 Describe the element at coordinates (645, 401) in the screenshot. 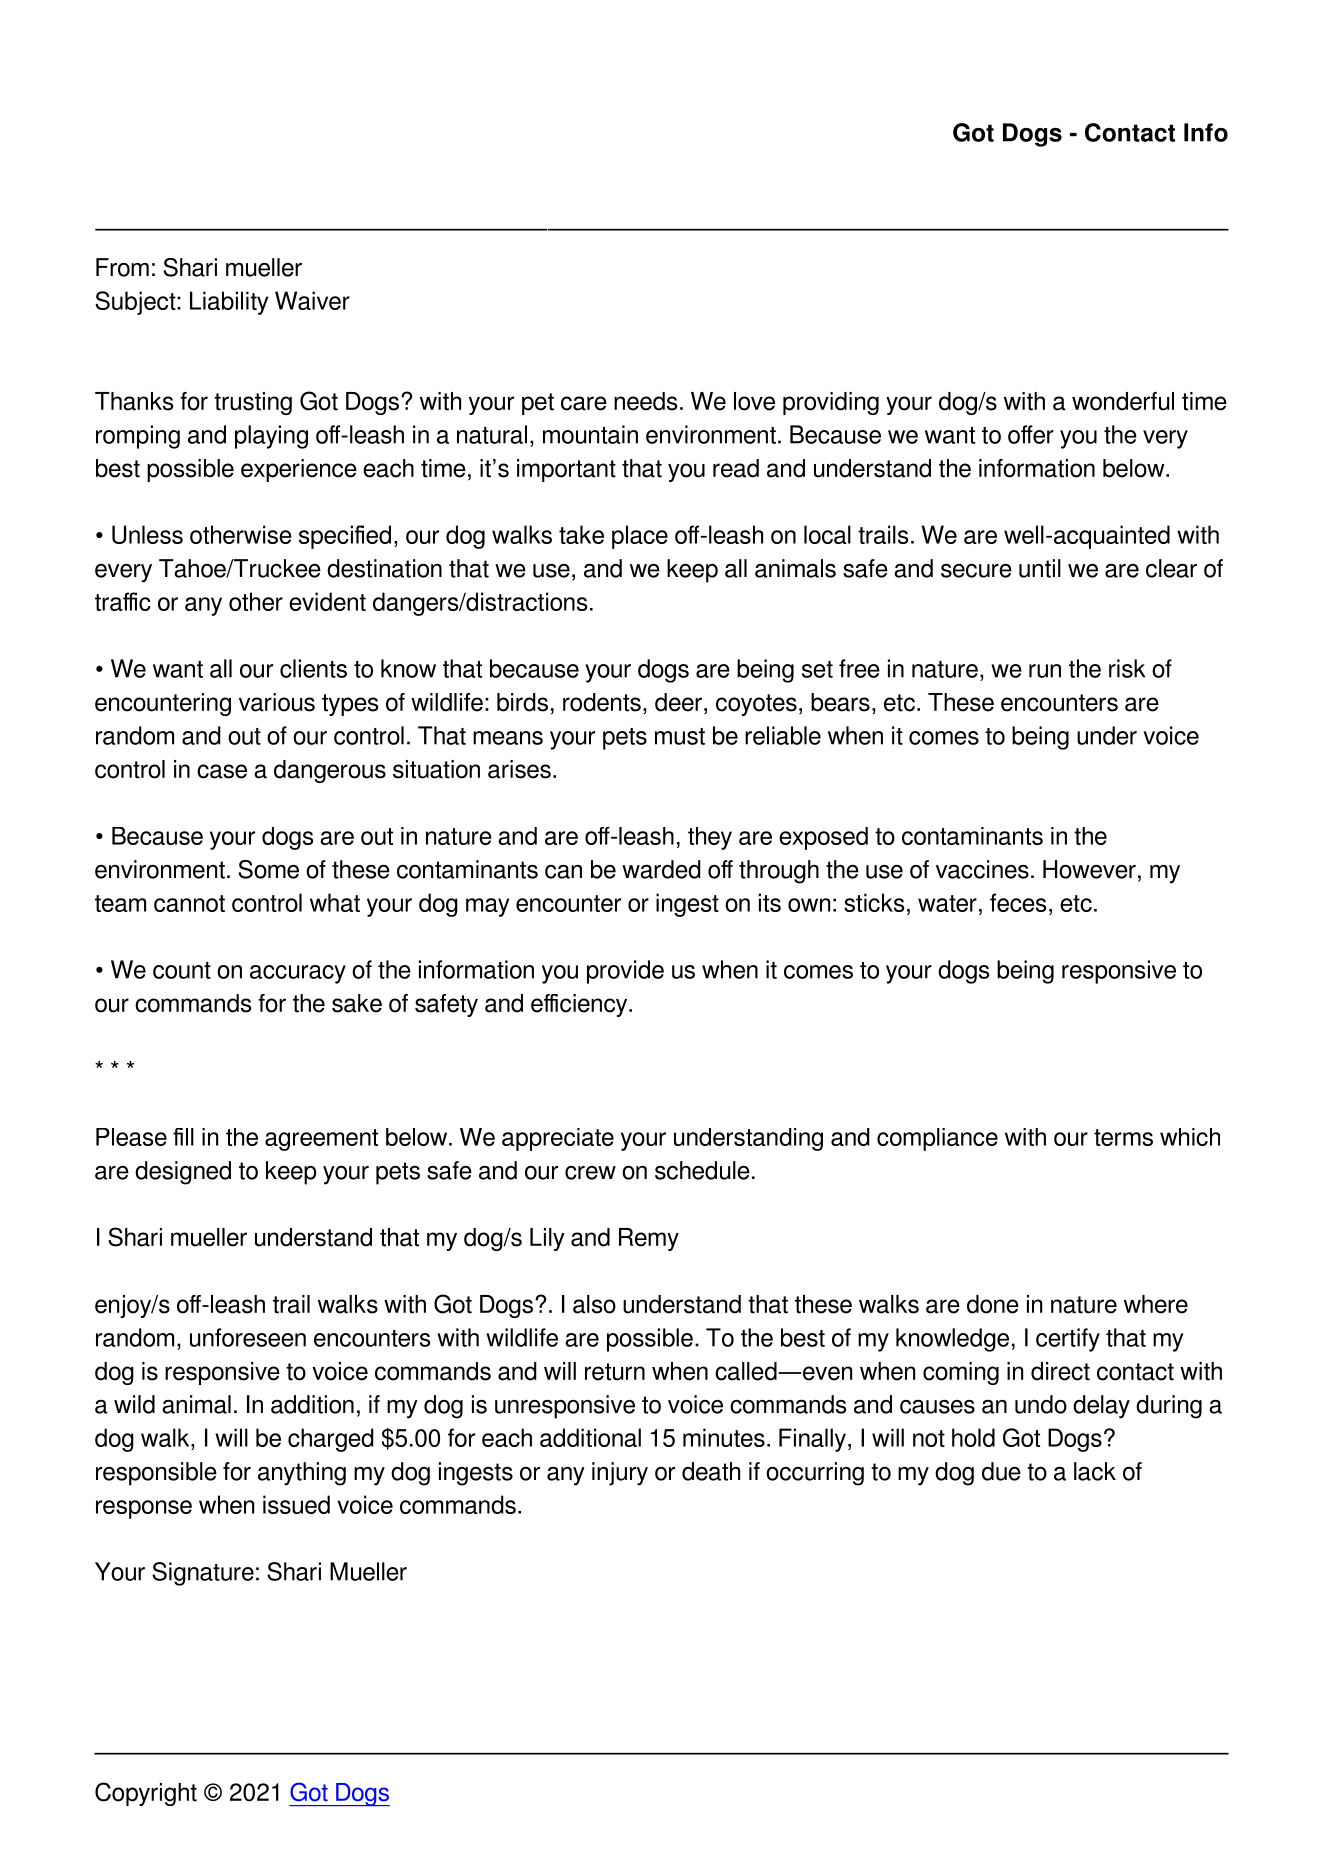

I see `needs` at that location.
